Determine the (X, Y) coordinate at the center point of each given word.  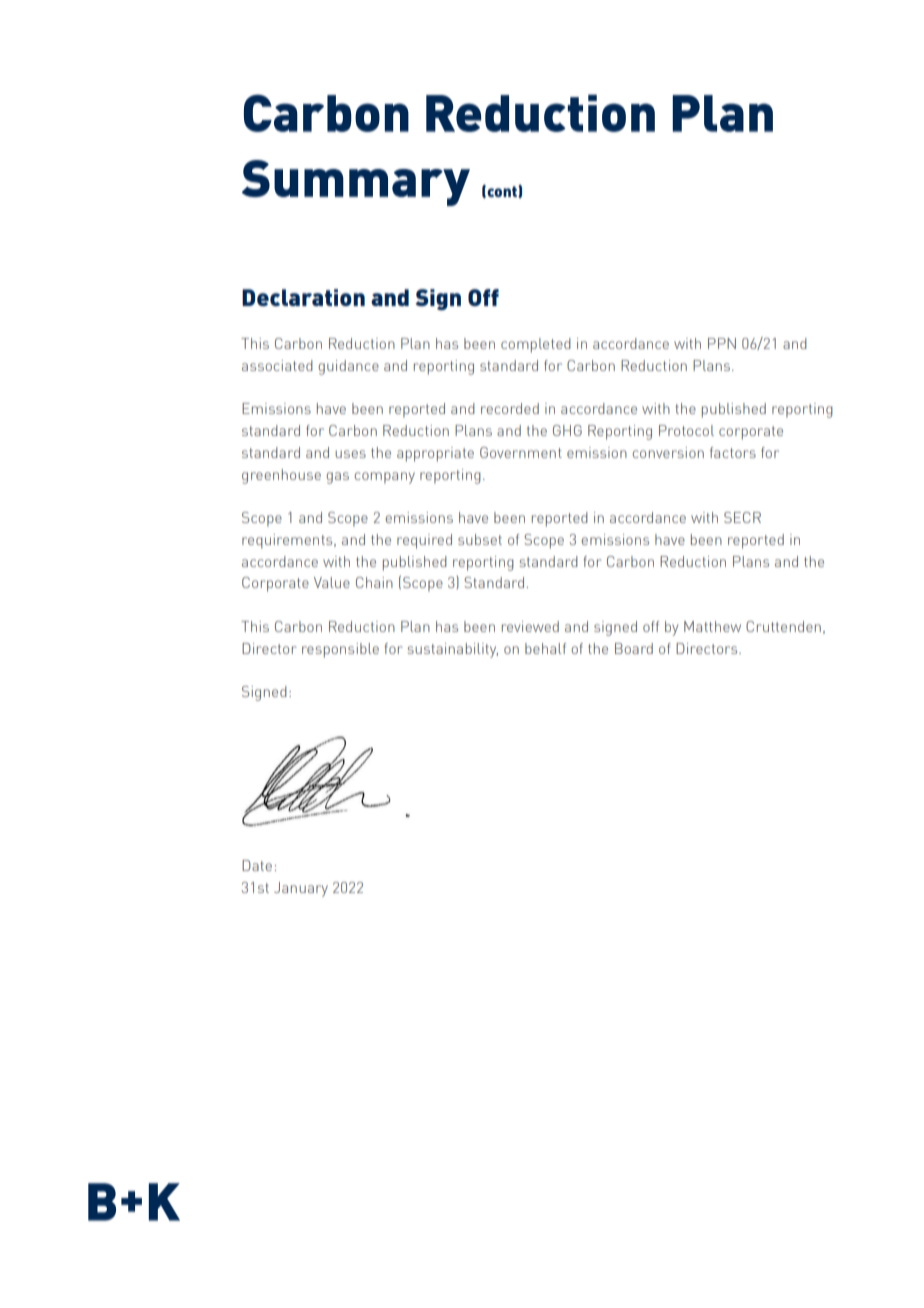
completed (536, 345)
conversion (668, 452)
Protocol (686, 430)
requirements (288, 541)
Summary (356, 183)
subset (480, 539)
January (301, 889)
